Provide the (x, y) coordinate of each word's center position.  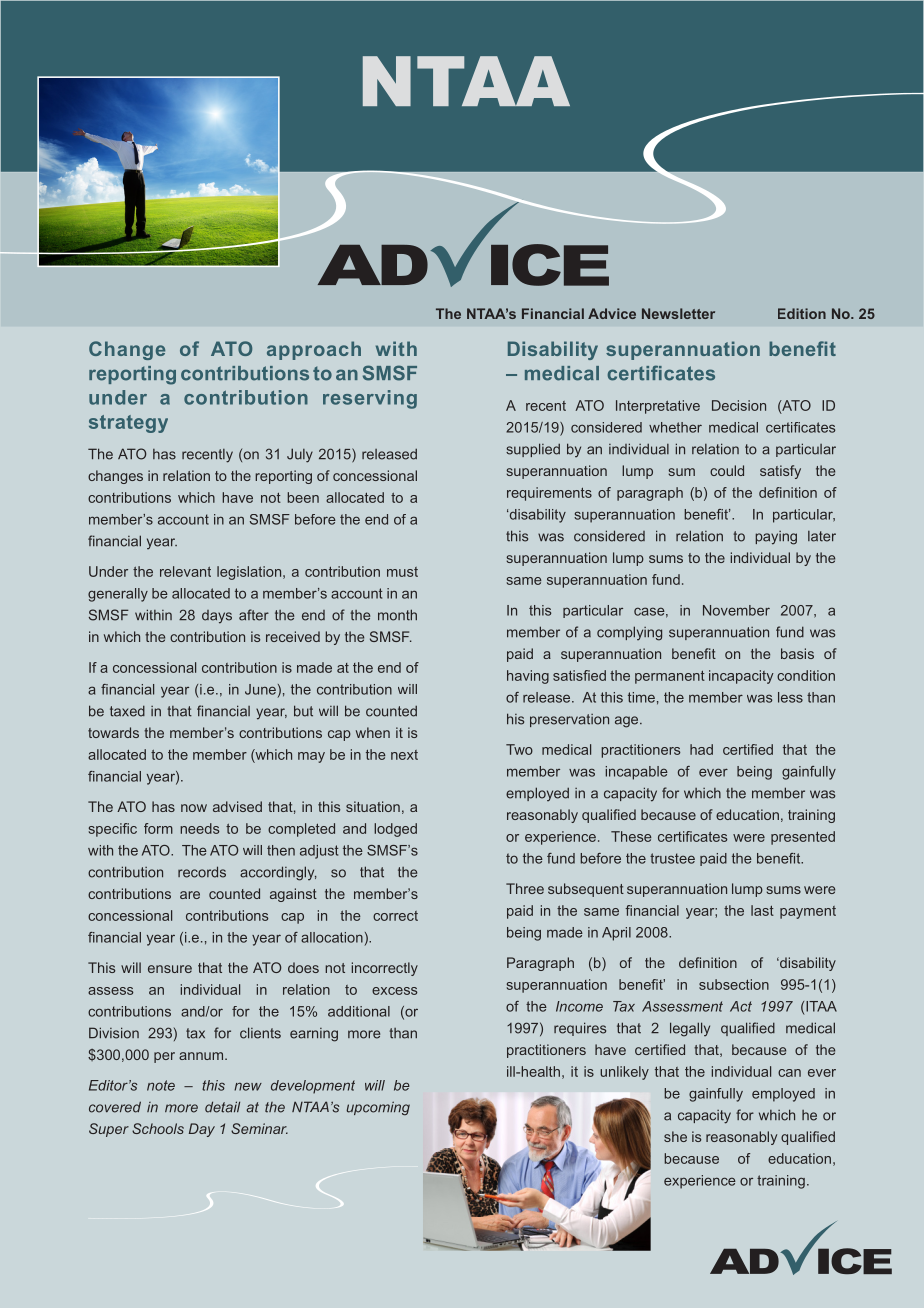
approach (314, 350)
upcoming (378, 1108)
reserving (370, 399)
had (701, 749)
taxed (127, 711)
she (675, 1136)
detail (222, 1107)
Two (519, 749)
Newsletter (678, 313)
